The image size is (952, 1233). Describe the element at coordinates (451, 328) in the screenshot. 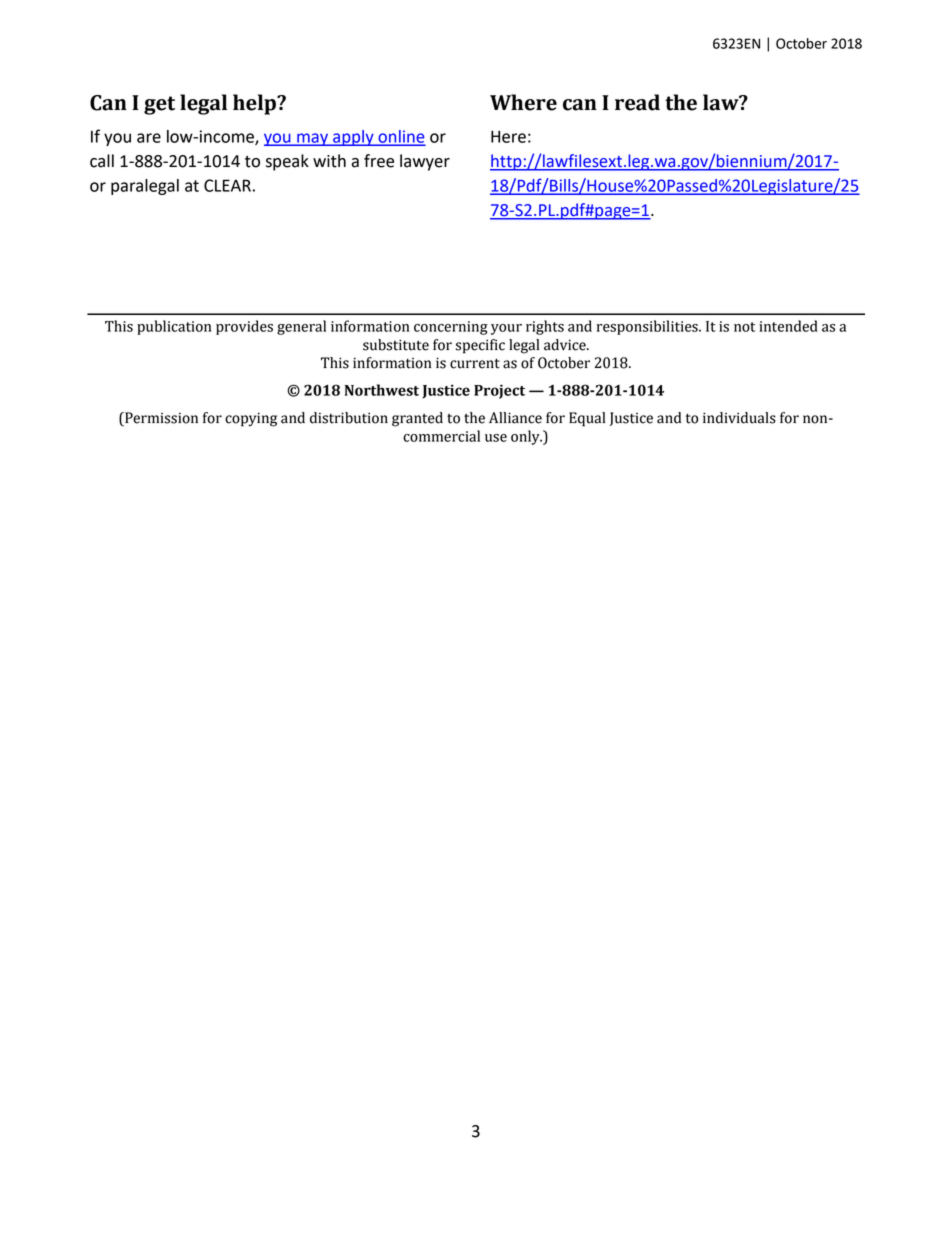

I see `concerning` at that location.
